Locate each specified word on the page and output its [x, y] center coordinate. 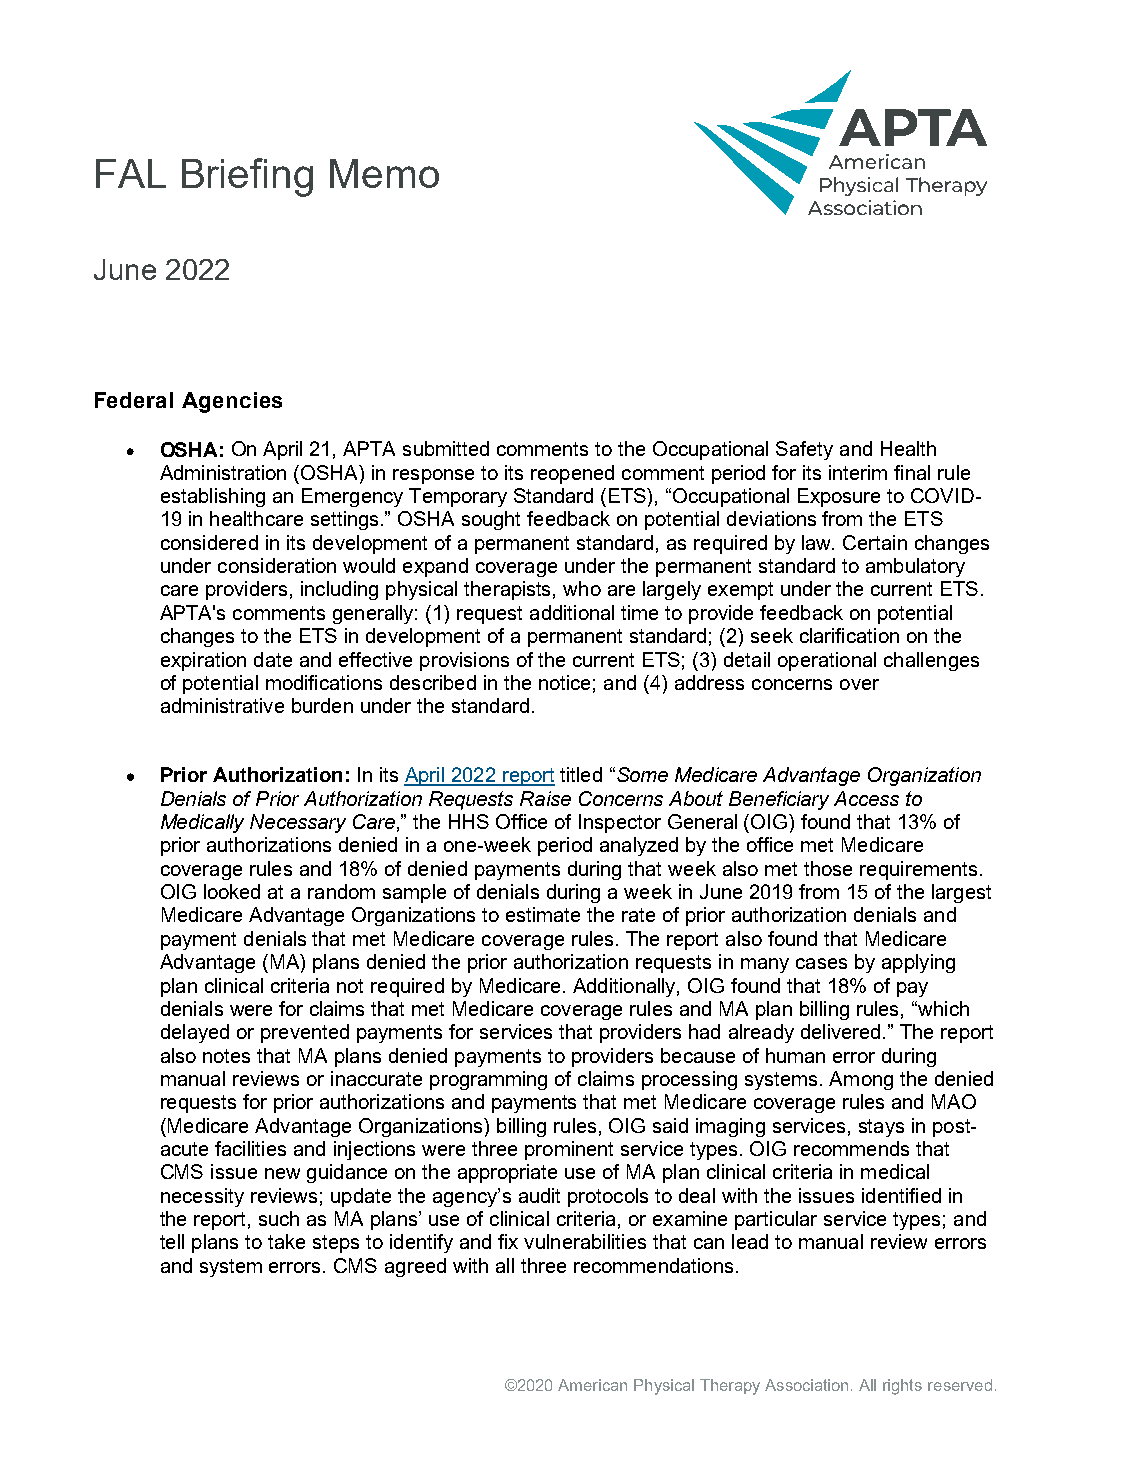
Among [861, 1080]
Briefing [247, 177]
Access [866, 798]
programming [488, 1080]
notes [226, 1056]
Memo [384, 173]
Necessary [298, 823]
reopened [572, 474]
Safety [804, 450]
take [286, 1241]
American [592, 1385]
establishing [213, 497]
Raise [545, 798]
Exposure [839, 497]
